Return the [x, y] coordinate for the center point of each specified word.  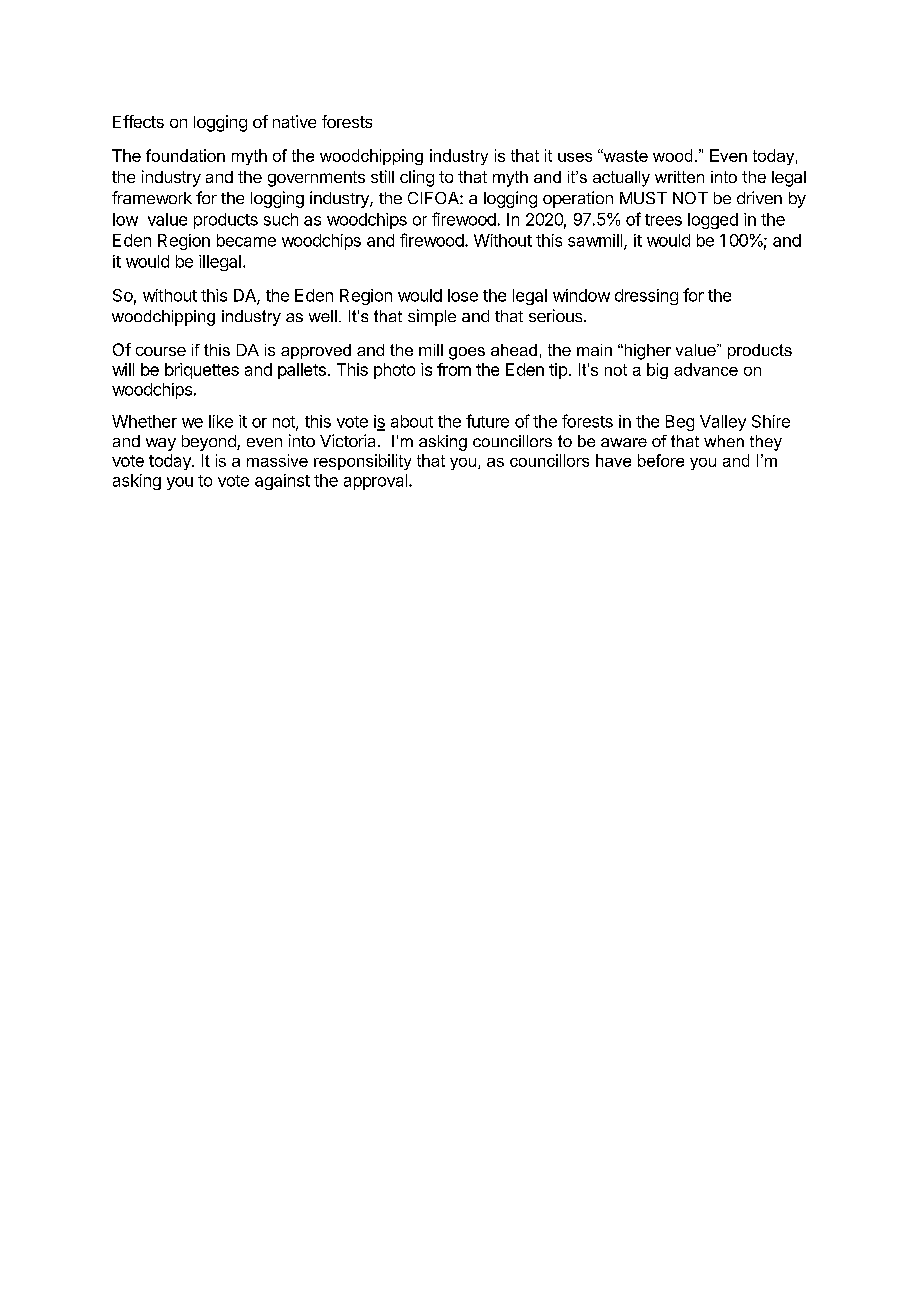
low [125, 219]
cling [417, 178]
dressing [646, 297]
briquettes [202, 371]
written [679, 177]
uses [575, 157]
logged [713, 221]
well [323, 316]
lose [463, 295]
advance [706, 369]
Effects [138, 121]
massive [277, 460]
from [454, 369]
